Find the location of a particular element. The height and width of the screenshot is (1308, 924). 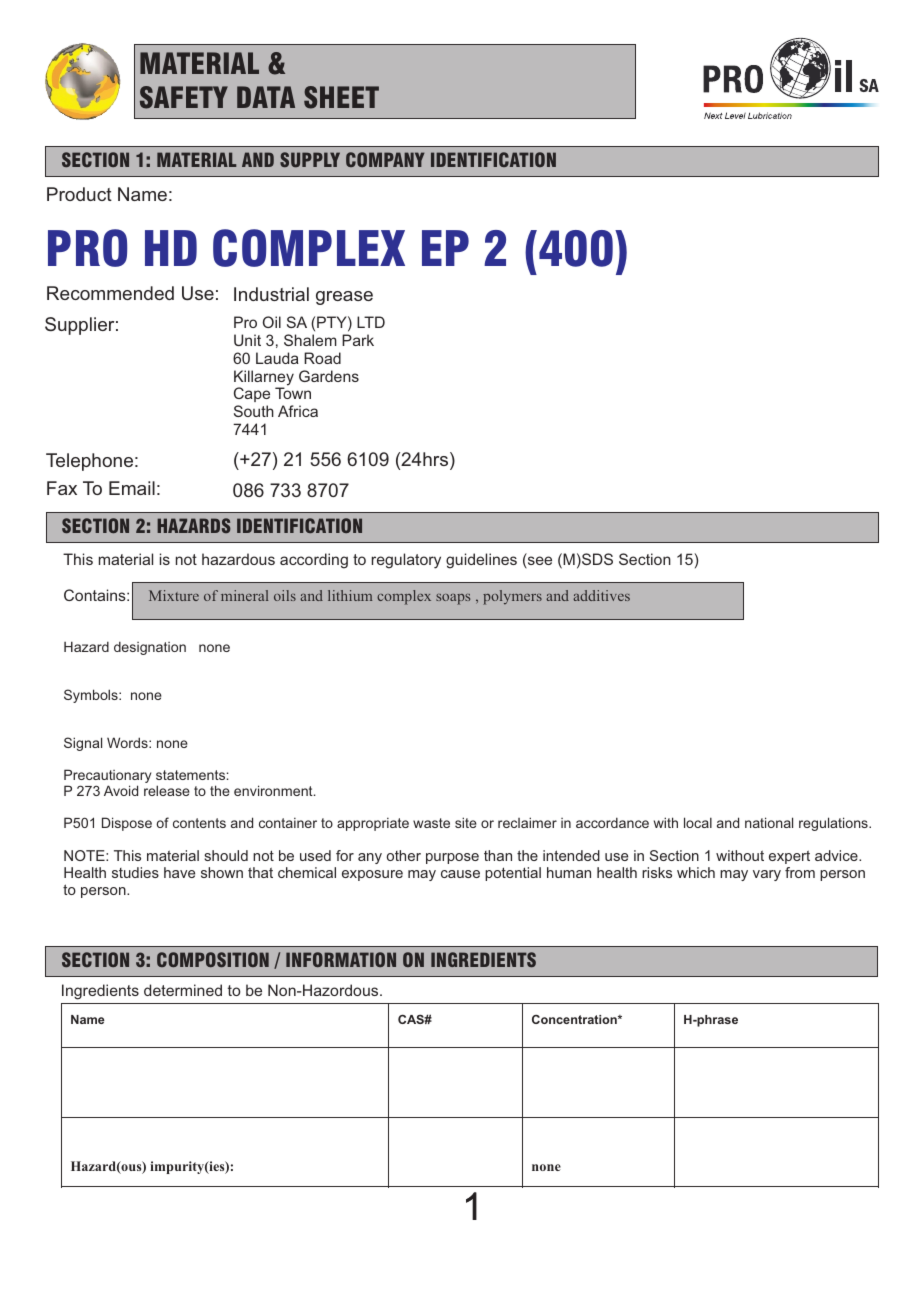

INFORMATION is located at coordinates (341, 959).
